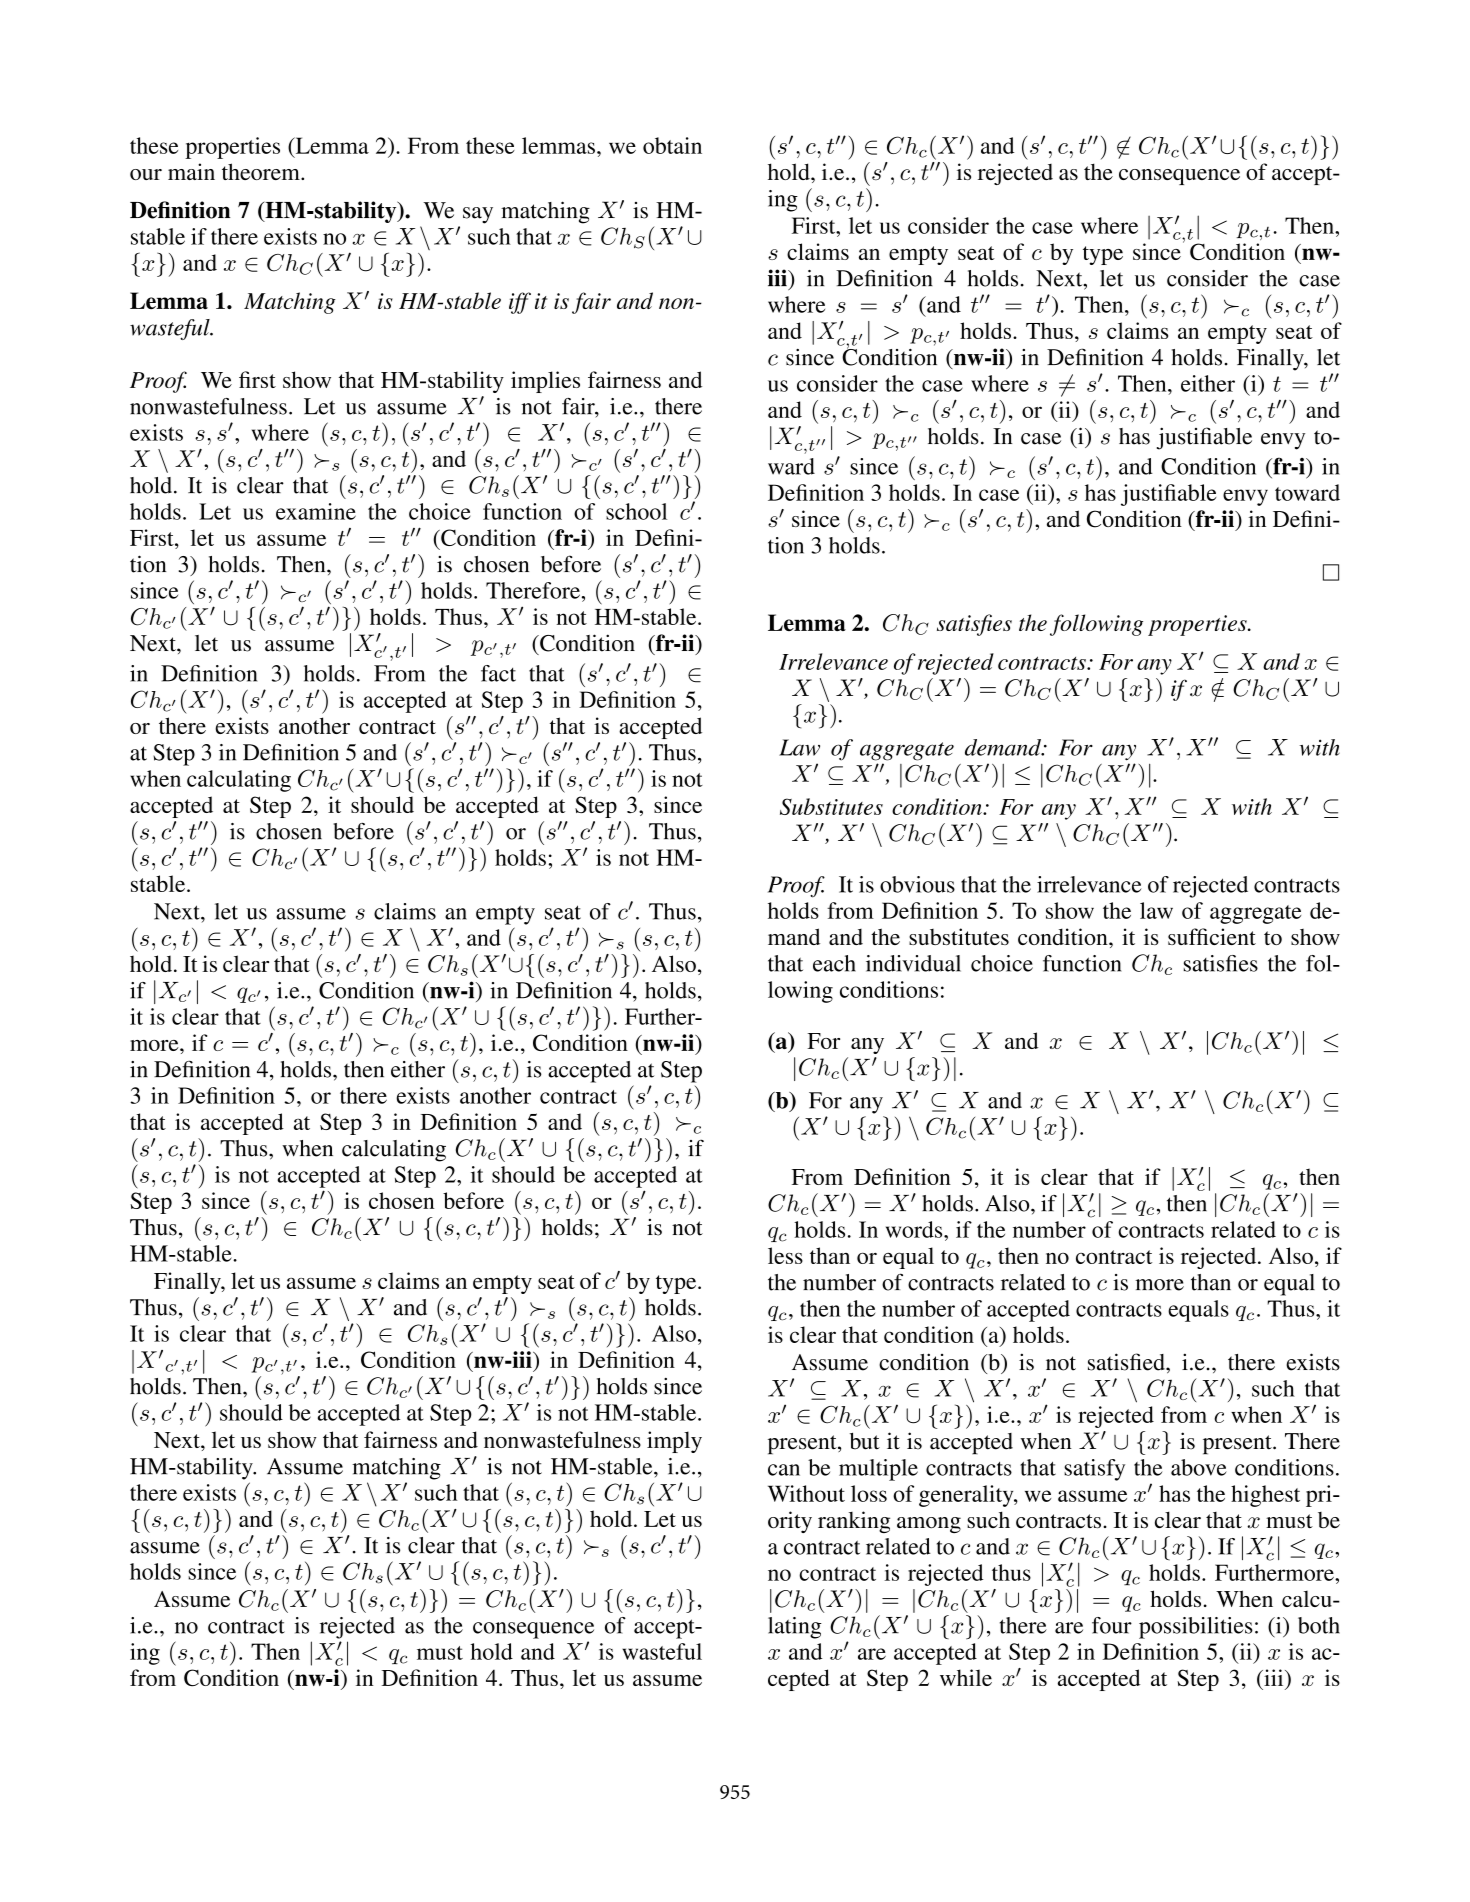  What do you see at coordinates (672, 145) in the screenshot?
I see `obtain` at bounding box center [672, 145].
